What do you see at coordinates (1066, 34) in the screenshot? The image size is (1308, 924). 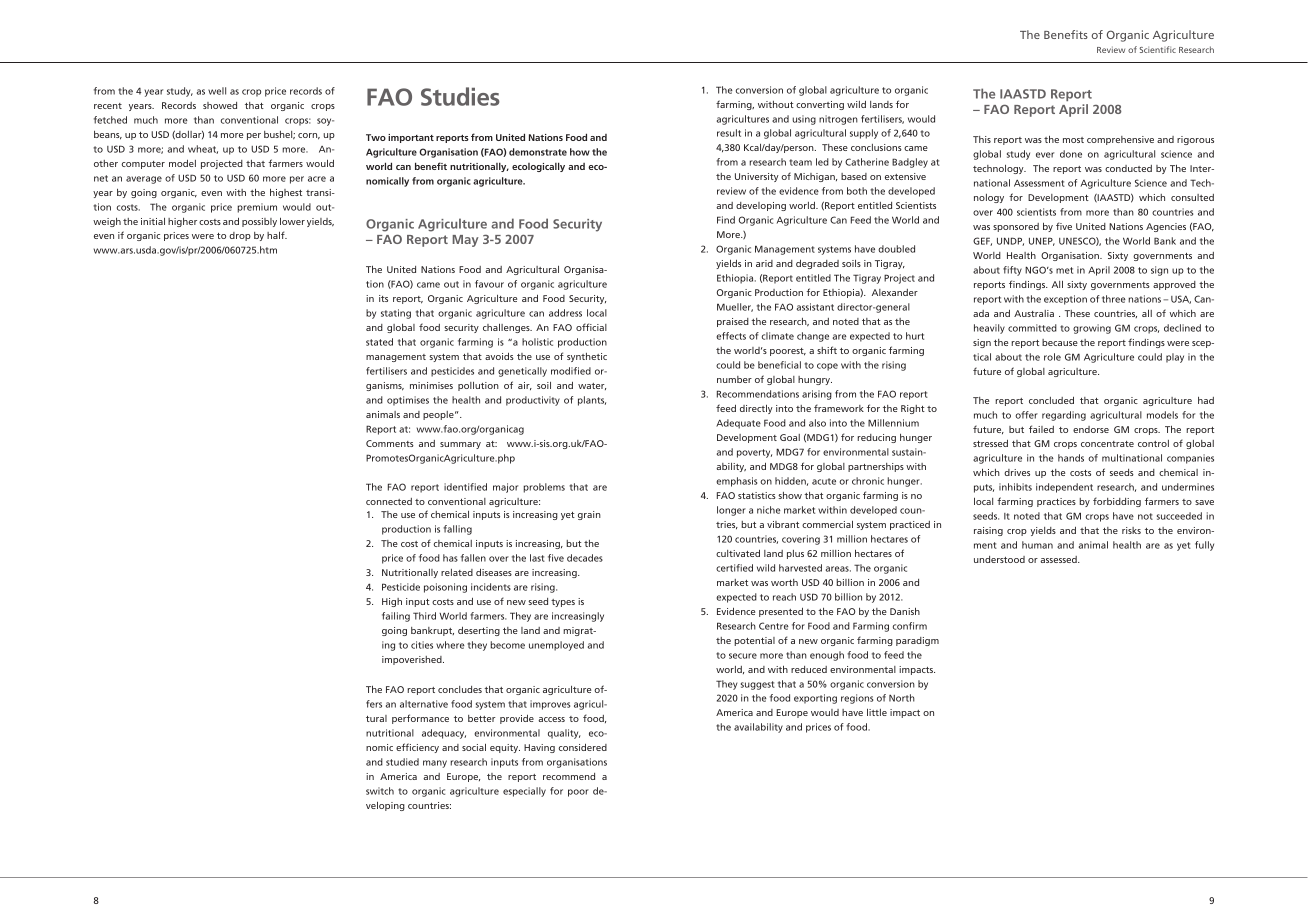 I see `Benefits` at bounding box center [1066, 34].
